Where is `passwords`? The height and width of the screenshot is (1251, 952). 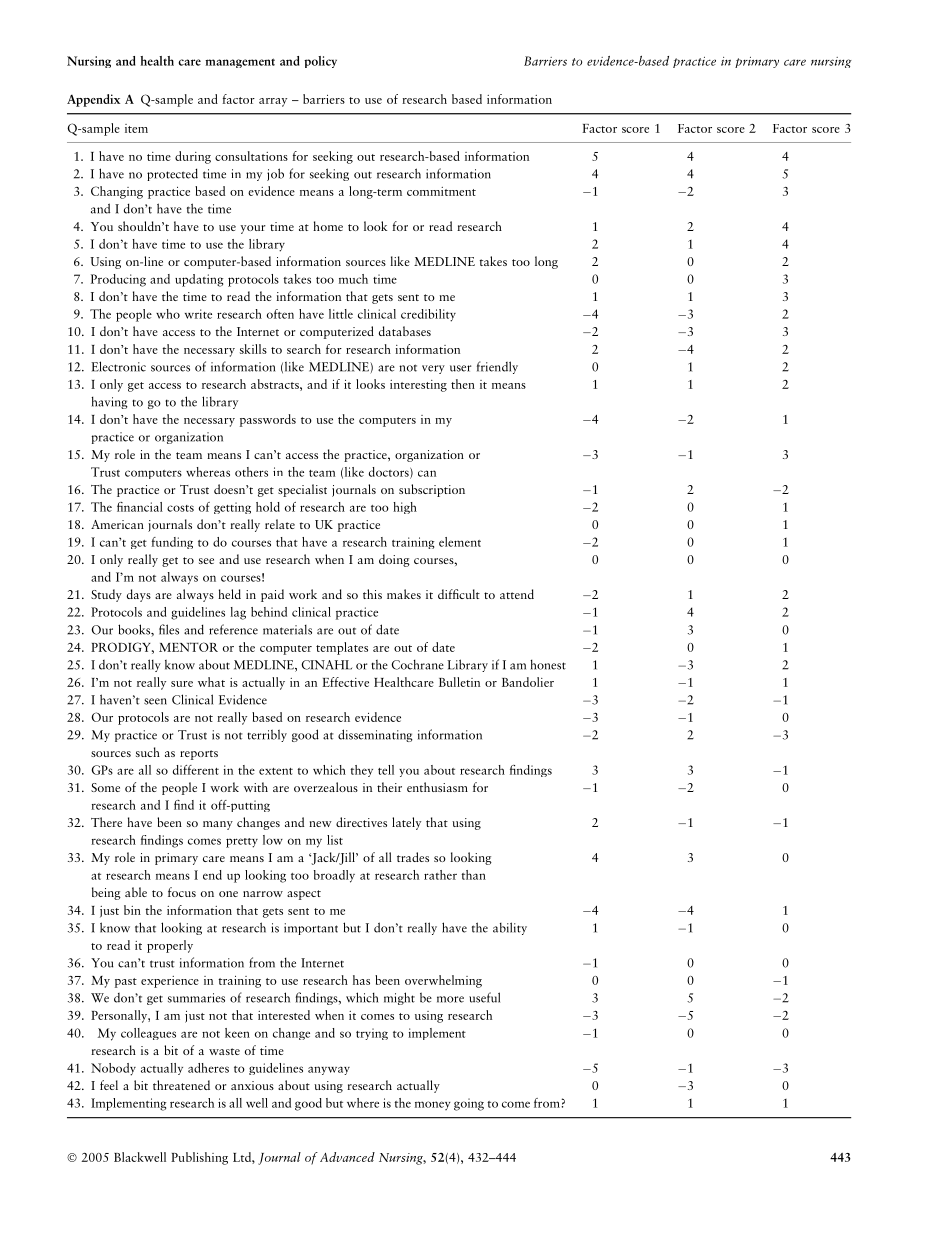
passwords is located at coordinates (268, 420).
